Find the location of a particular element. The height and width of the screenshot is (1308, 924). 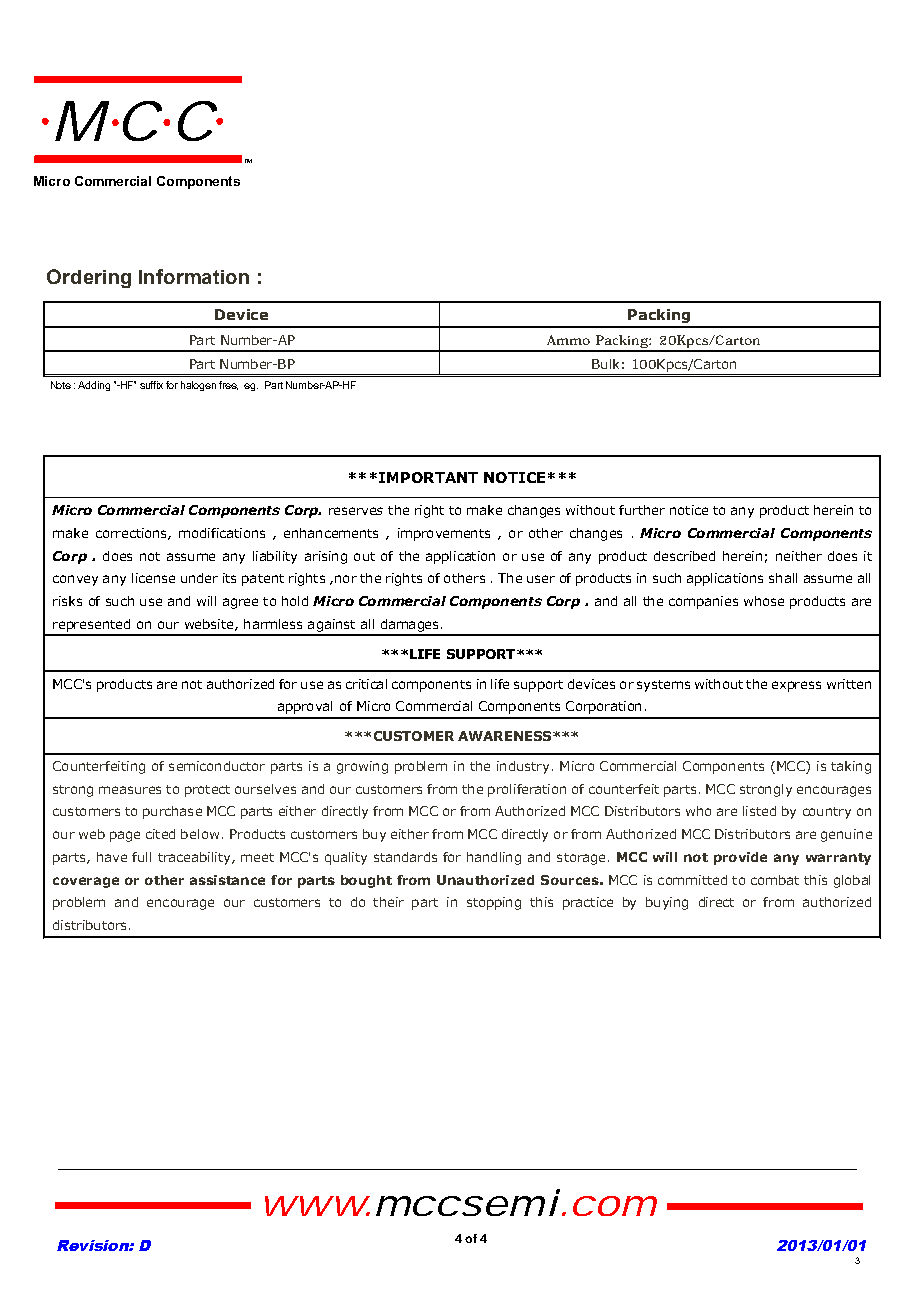

express is located at coordinates (796, 686).
